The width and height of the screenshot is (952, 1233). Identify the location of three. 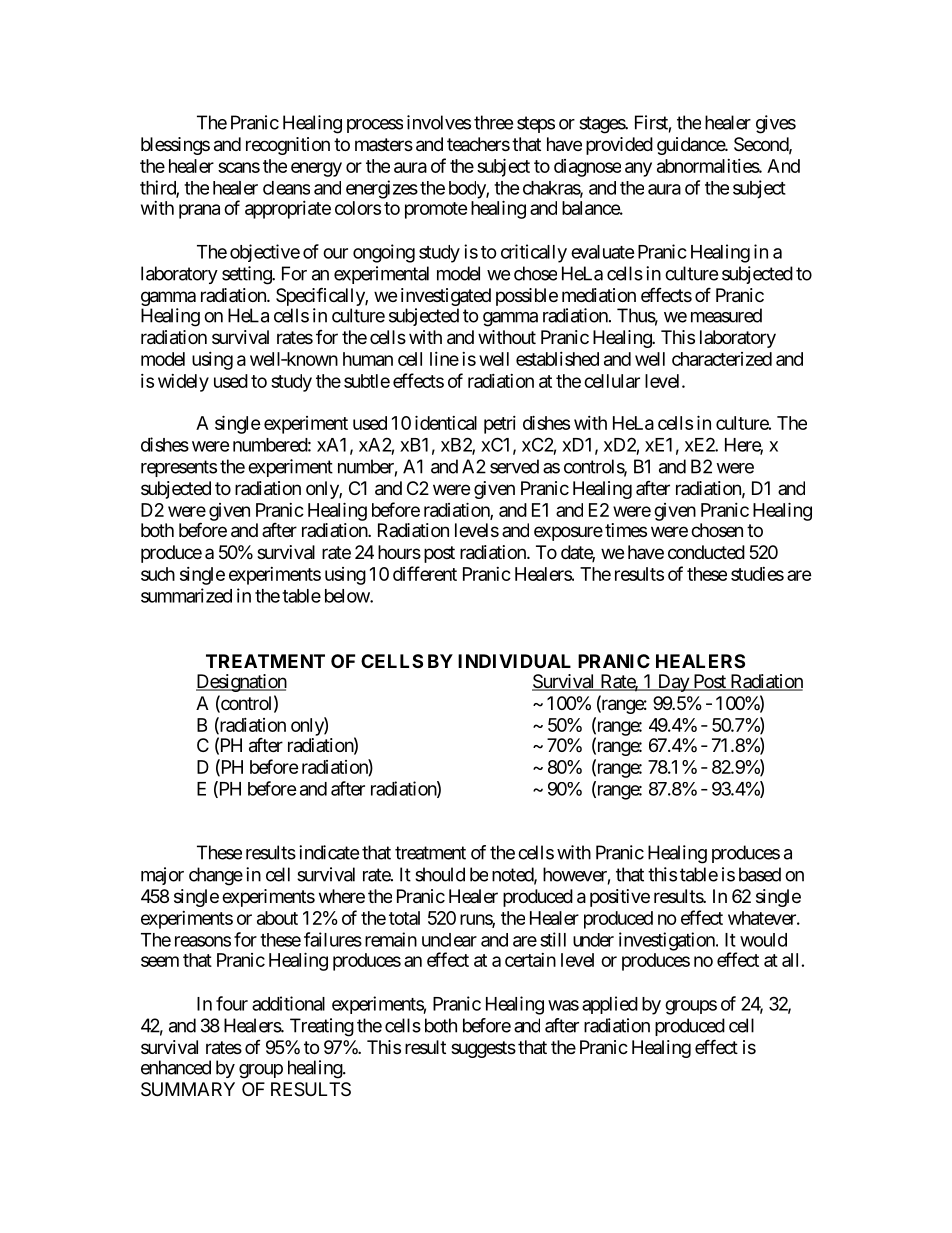
(493, 122).
